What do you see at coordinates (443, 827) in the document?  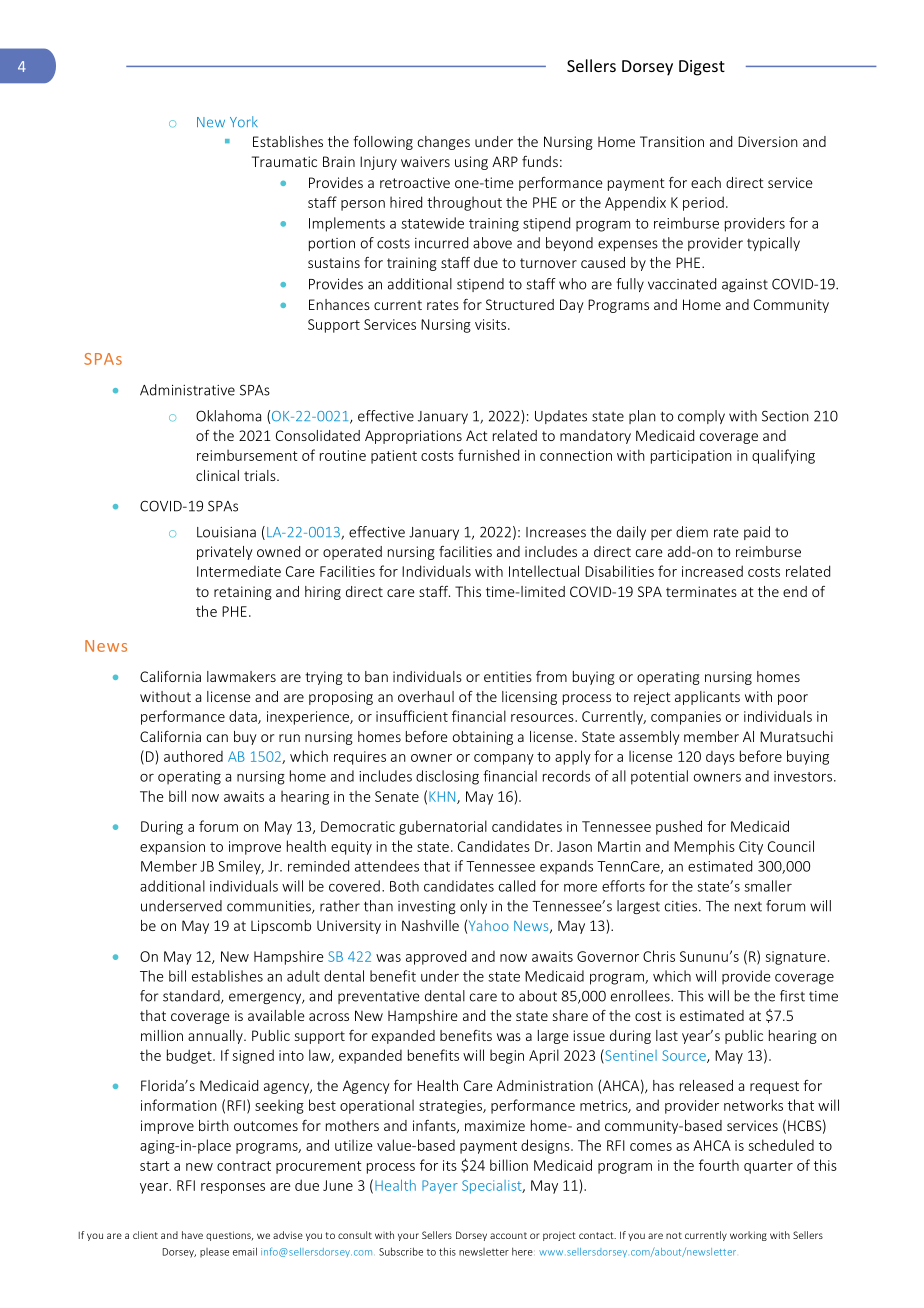 I see `gubernatorial` at bounding box center [443, 827].
